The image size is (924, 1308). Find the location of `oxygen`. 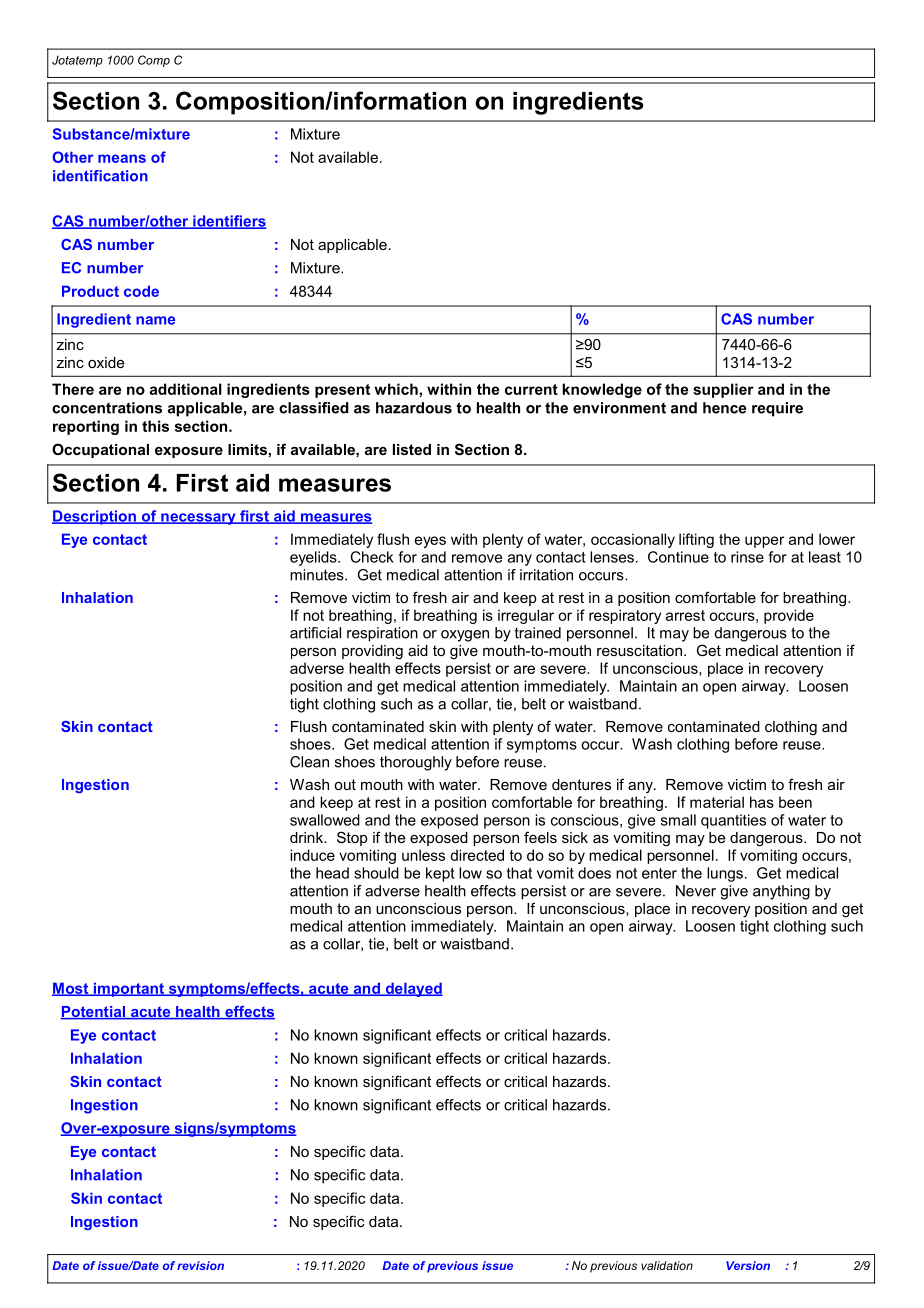

oxygen is located at coordinates (465, 636).
